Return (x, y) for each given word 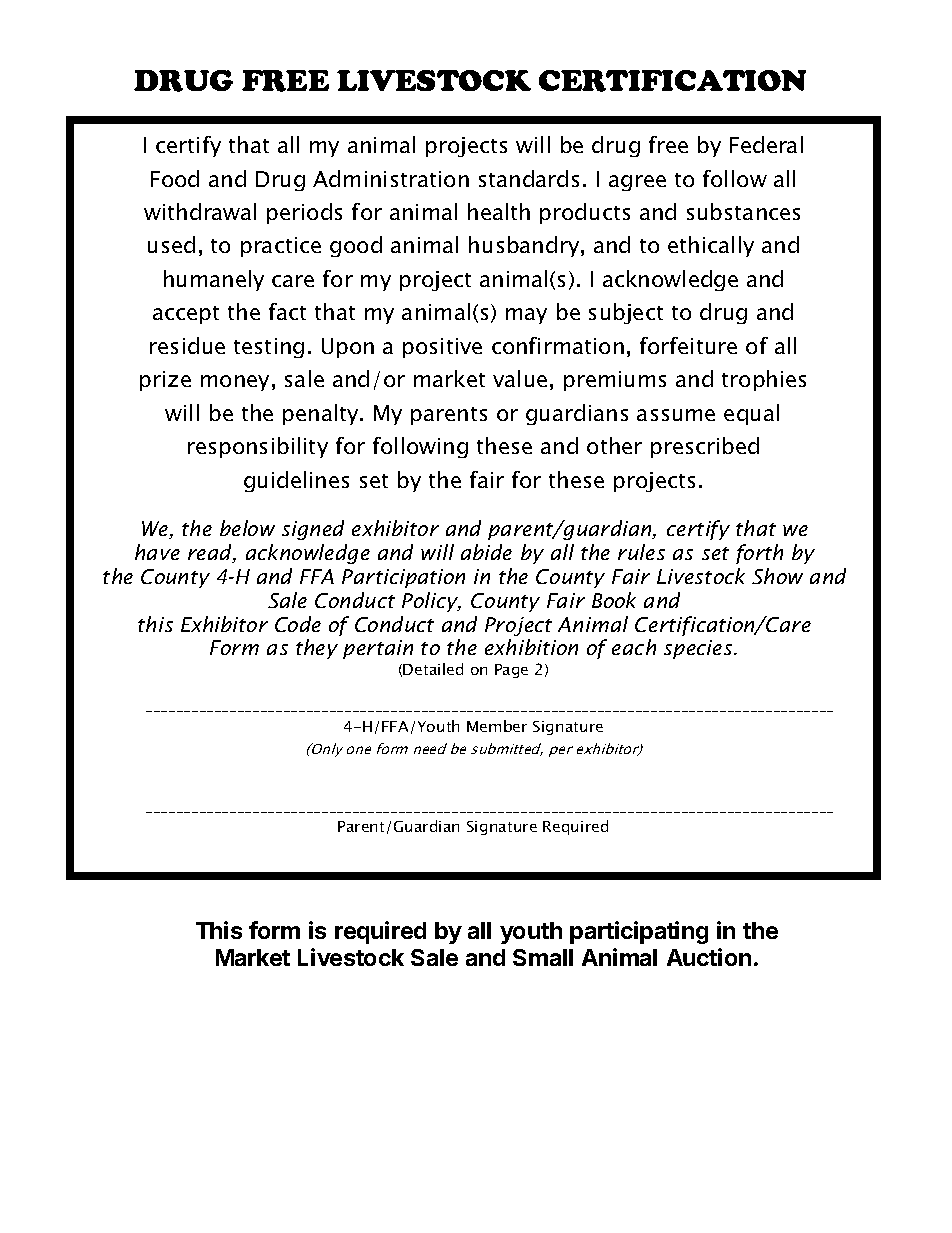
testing (269, 348)
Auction (709, 957)
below (247, 528)
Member (497, 726)
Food (175, 178)
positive (442, 348)
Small (543, 957)
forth (759, 554)
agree (637, 183)
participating (639, 932)
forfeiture (688, 345)
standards (529, 178)
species (699, 649)
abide (486, 552)
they (317, 649)
